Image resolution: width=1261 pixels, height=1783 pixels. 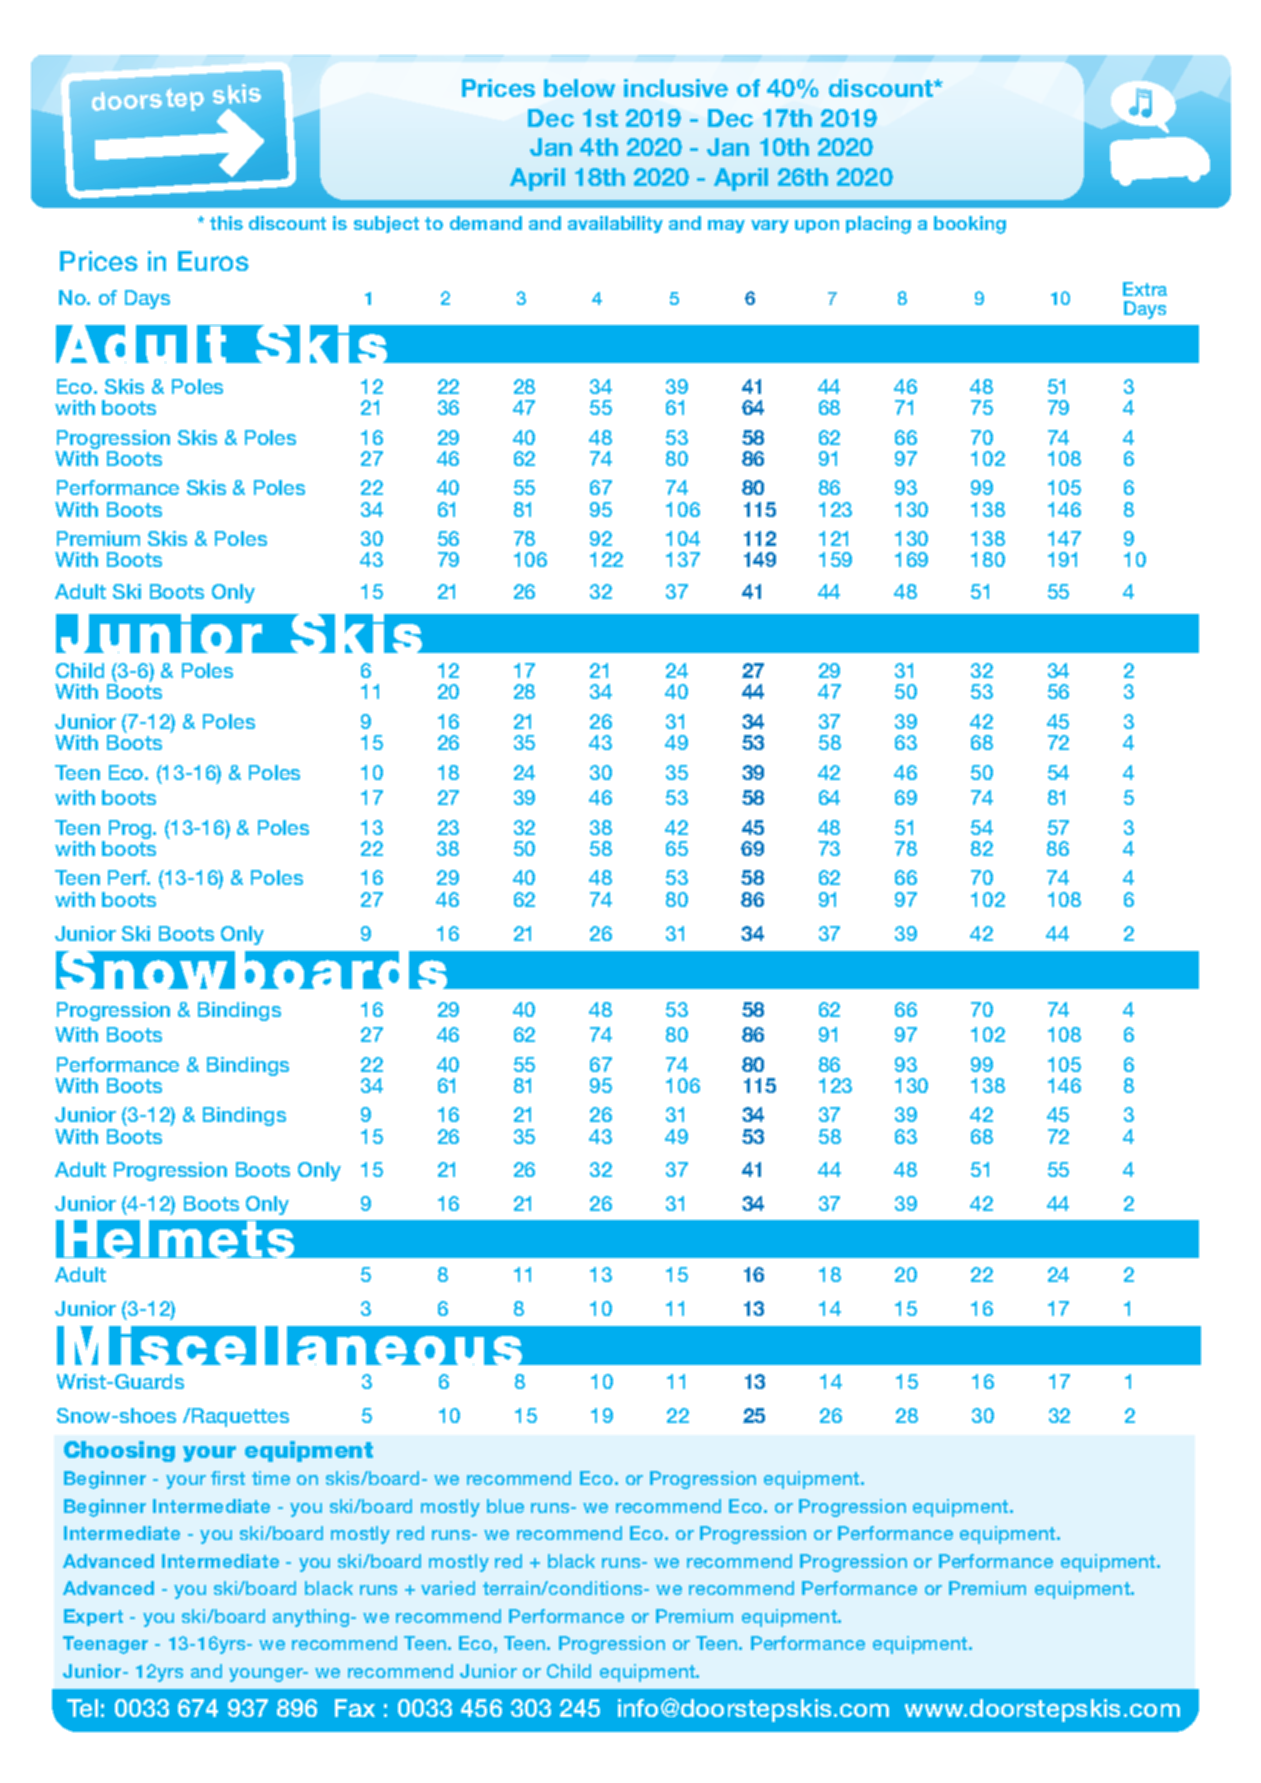 What do you see at coordinates (93, 1617) in the screenshot?
I see `Expert` at bounding box center [93, 1617].
